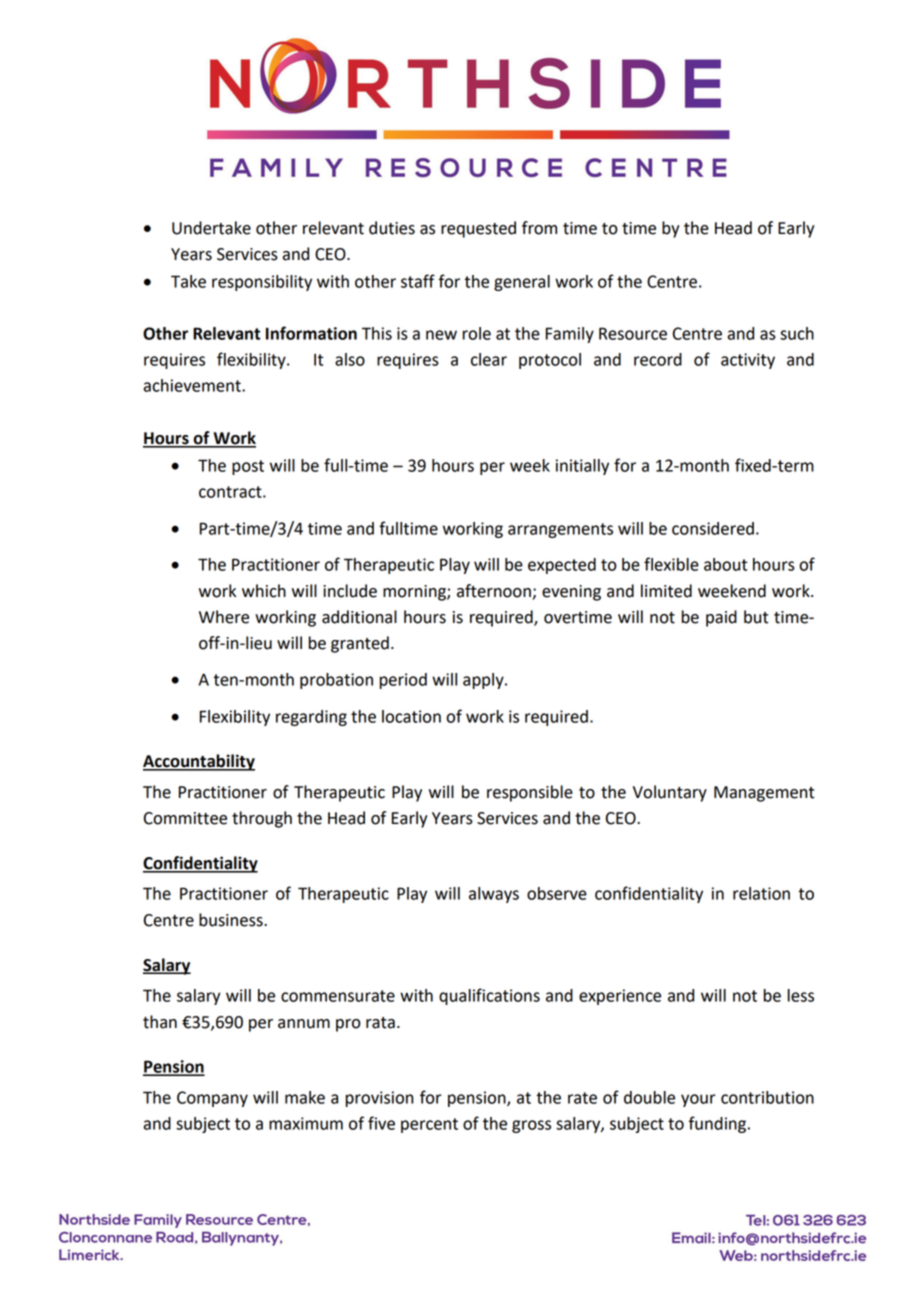 This screenshot has height=1309, width=924. I want to click on Company, so click(212, 1099).
